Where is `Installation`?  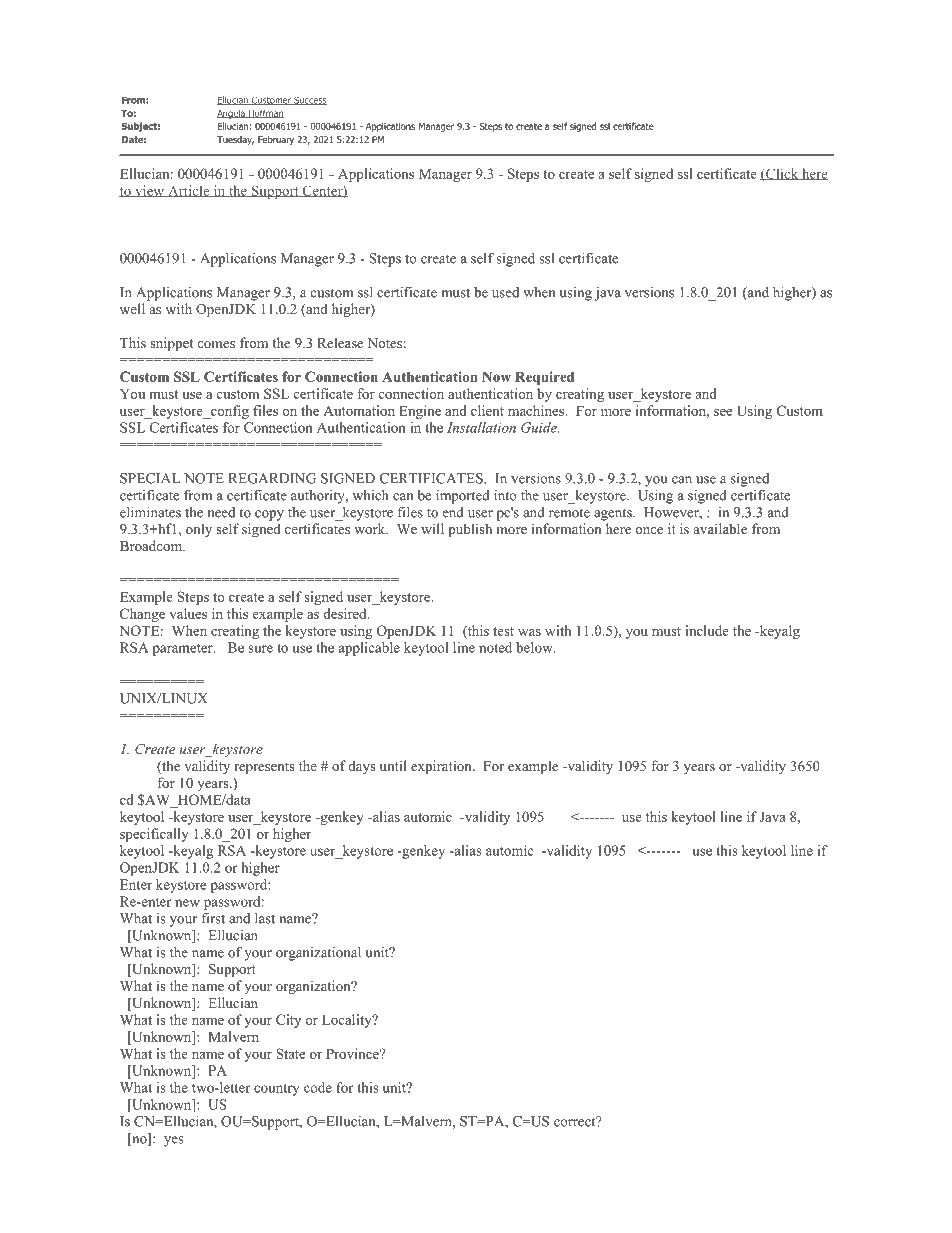 Installation is located at coordinates (481, 427).
